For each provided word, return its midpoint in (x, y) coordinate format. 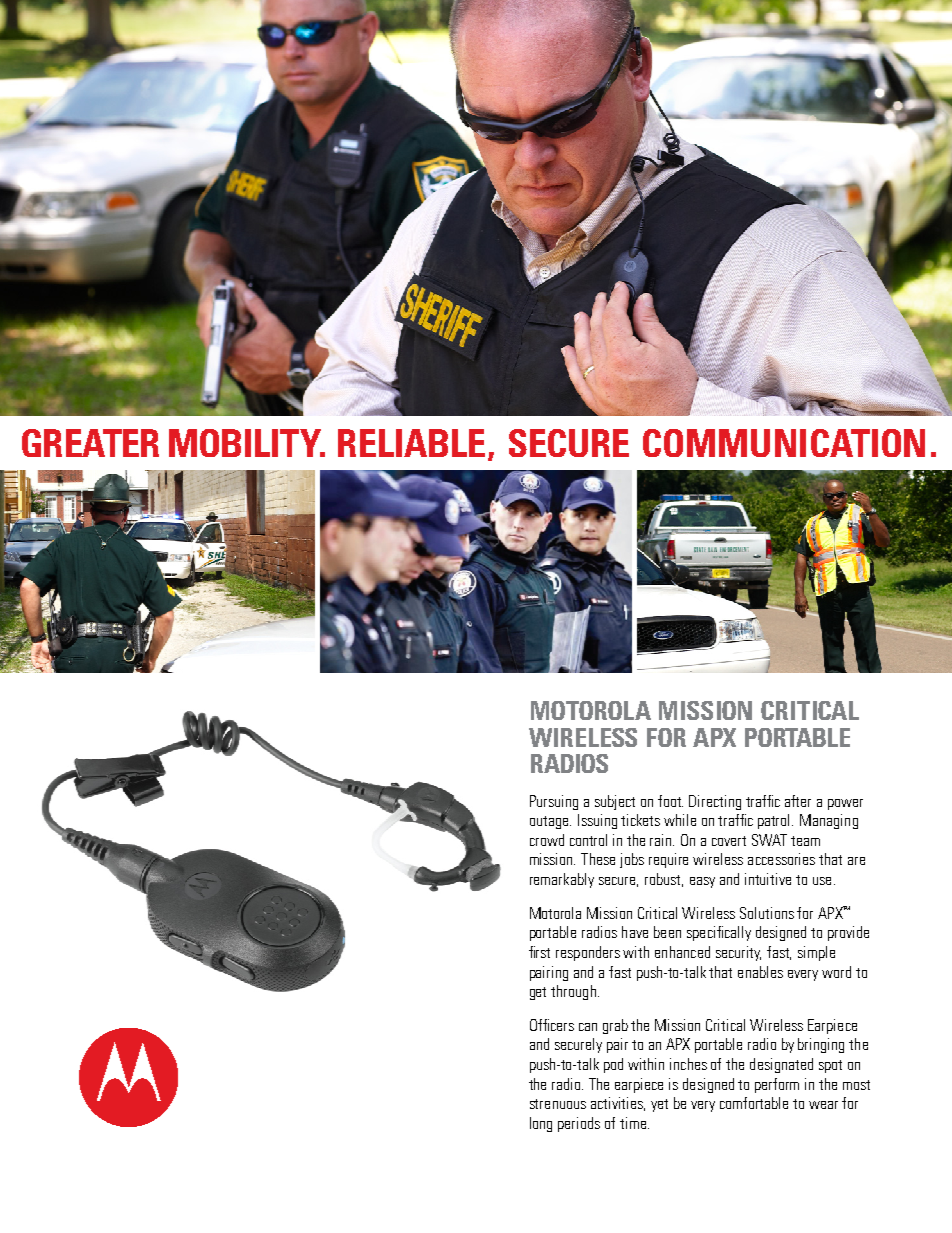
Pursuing (554, 802)
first (539, 952)
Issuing (597, 821)
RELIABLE (411, 443)
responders (588, 953)
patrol (775, 821)
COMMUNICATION (784, 443)
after (798, 801)
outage (550, 822)
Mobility (246, 443)
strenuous (558, 1104)
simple (816, 953)
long (541, 1124)
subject (615, 802)
